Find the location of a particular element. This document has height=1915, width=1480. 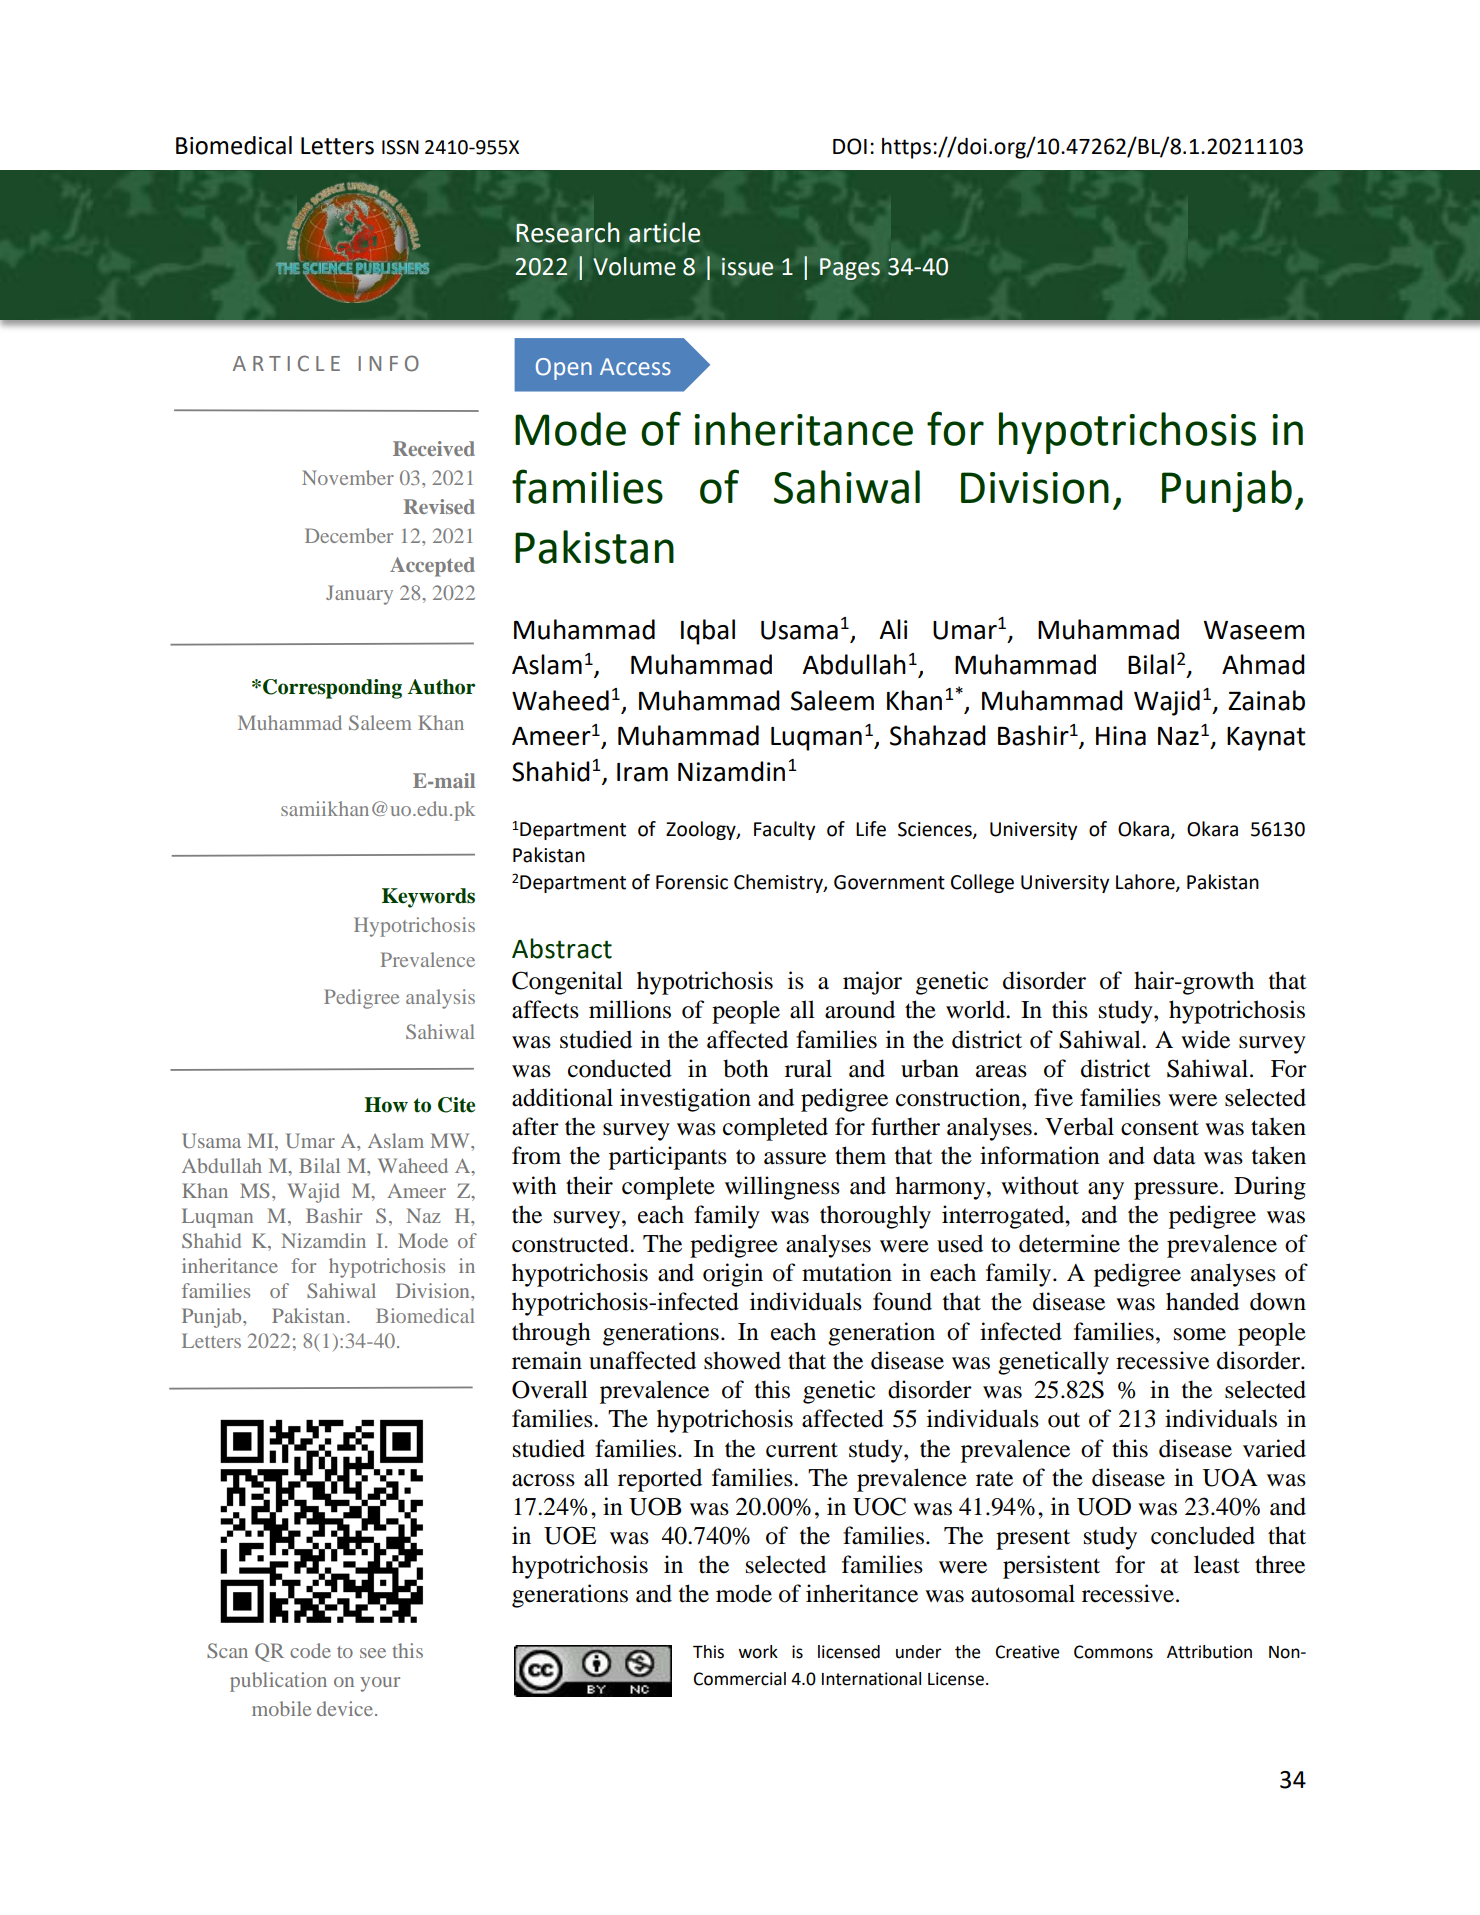

Pages is located at coordinates (850, 269).
